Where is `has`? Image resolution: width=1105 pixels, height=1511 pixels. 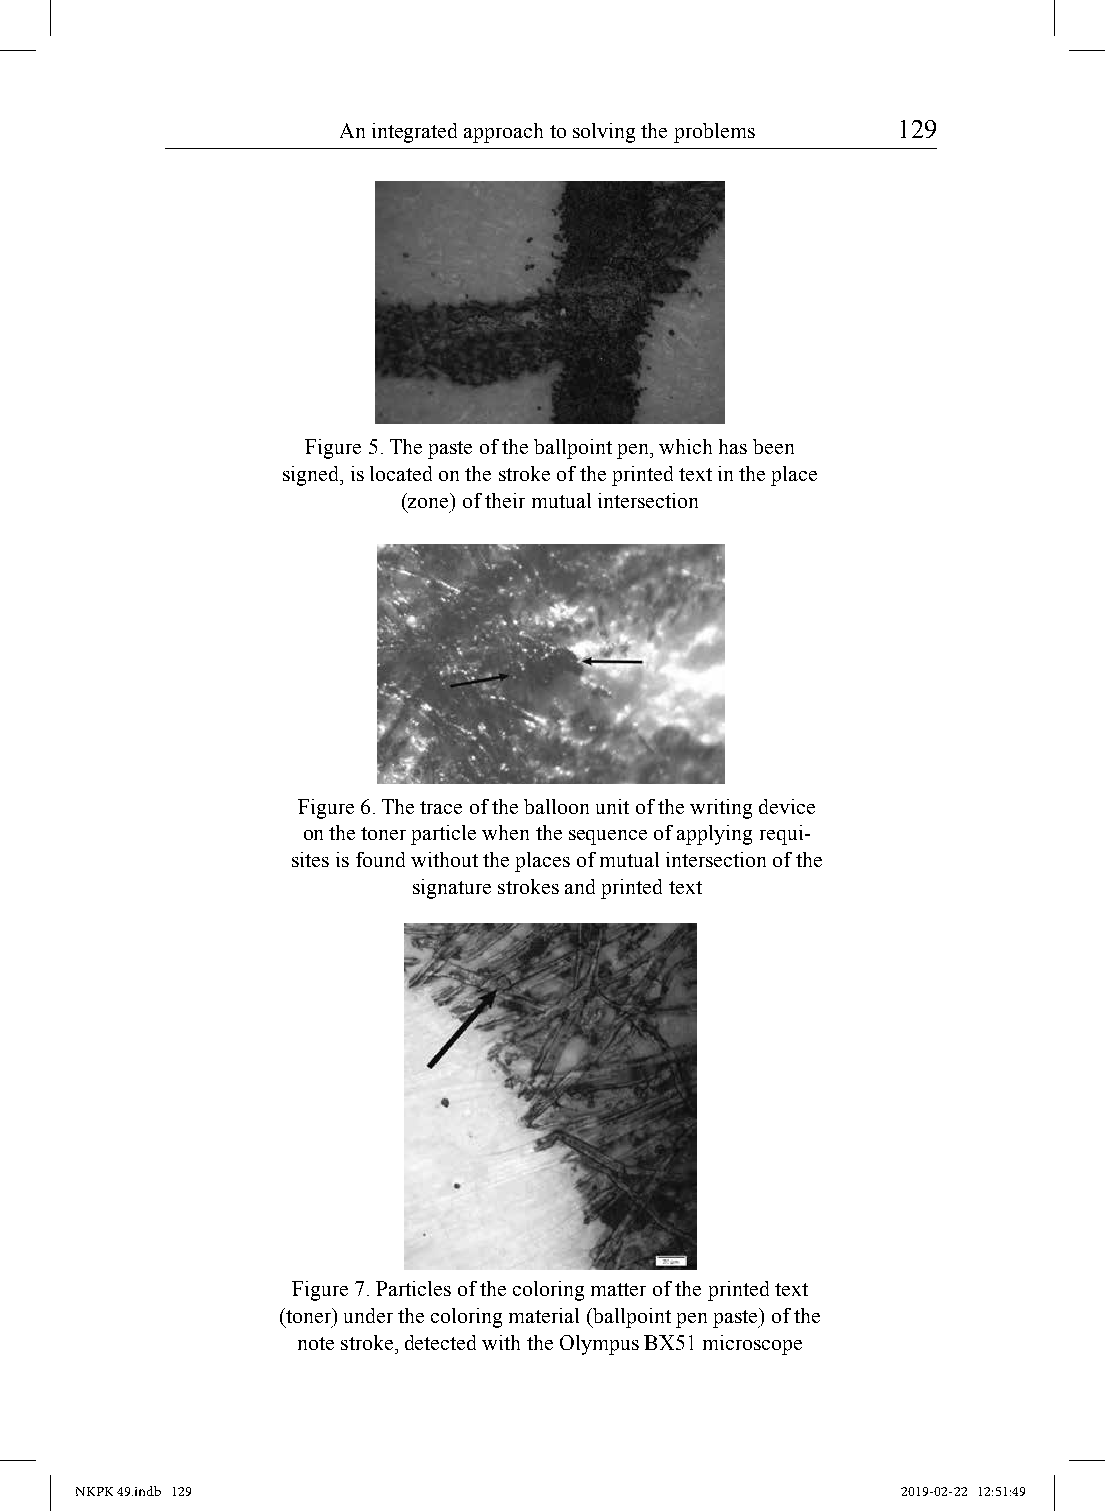
has is located at coordinates (733, 446).
